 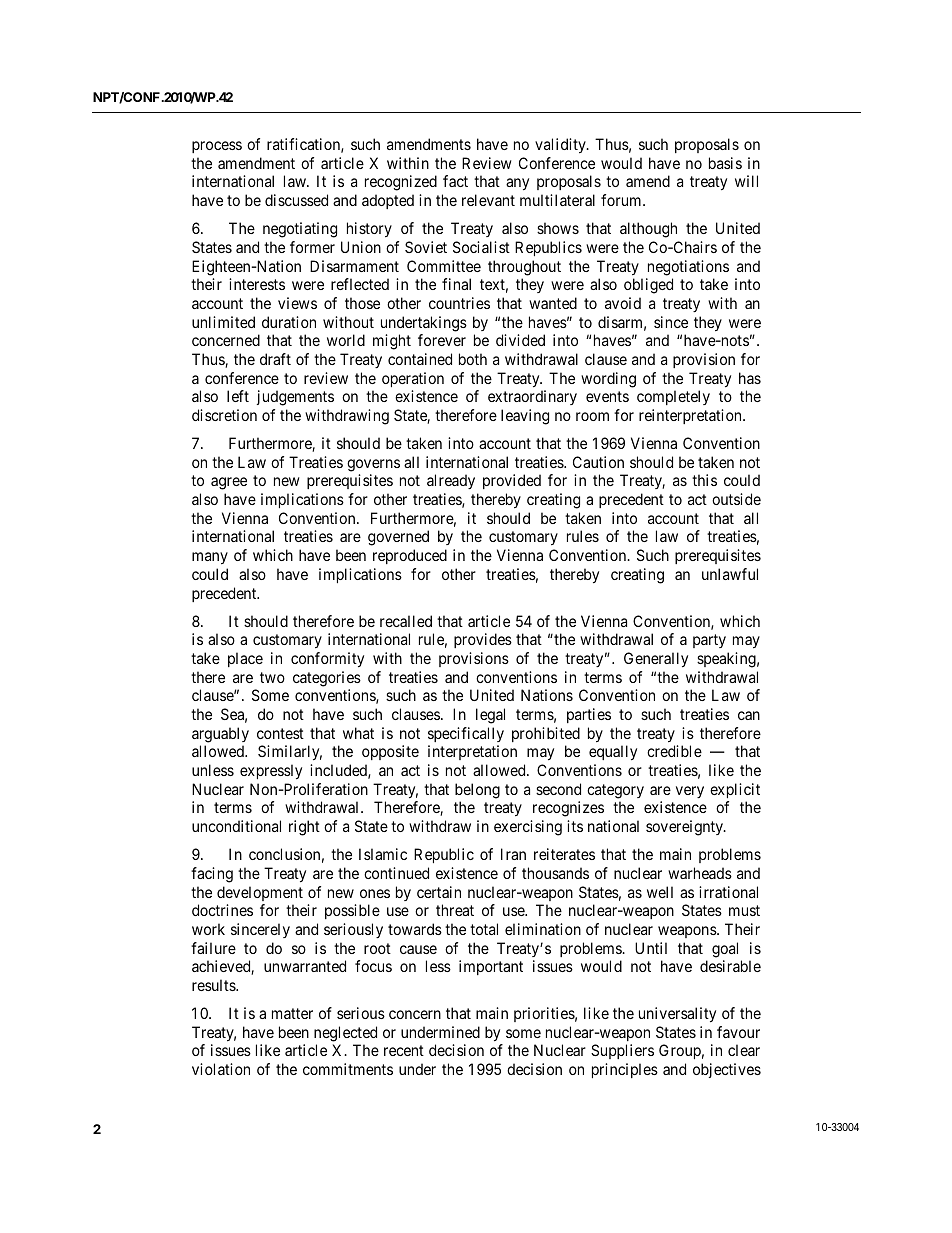 I want to click on universality, so click(x=677, y=1015).
